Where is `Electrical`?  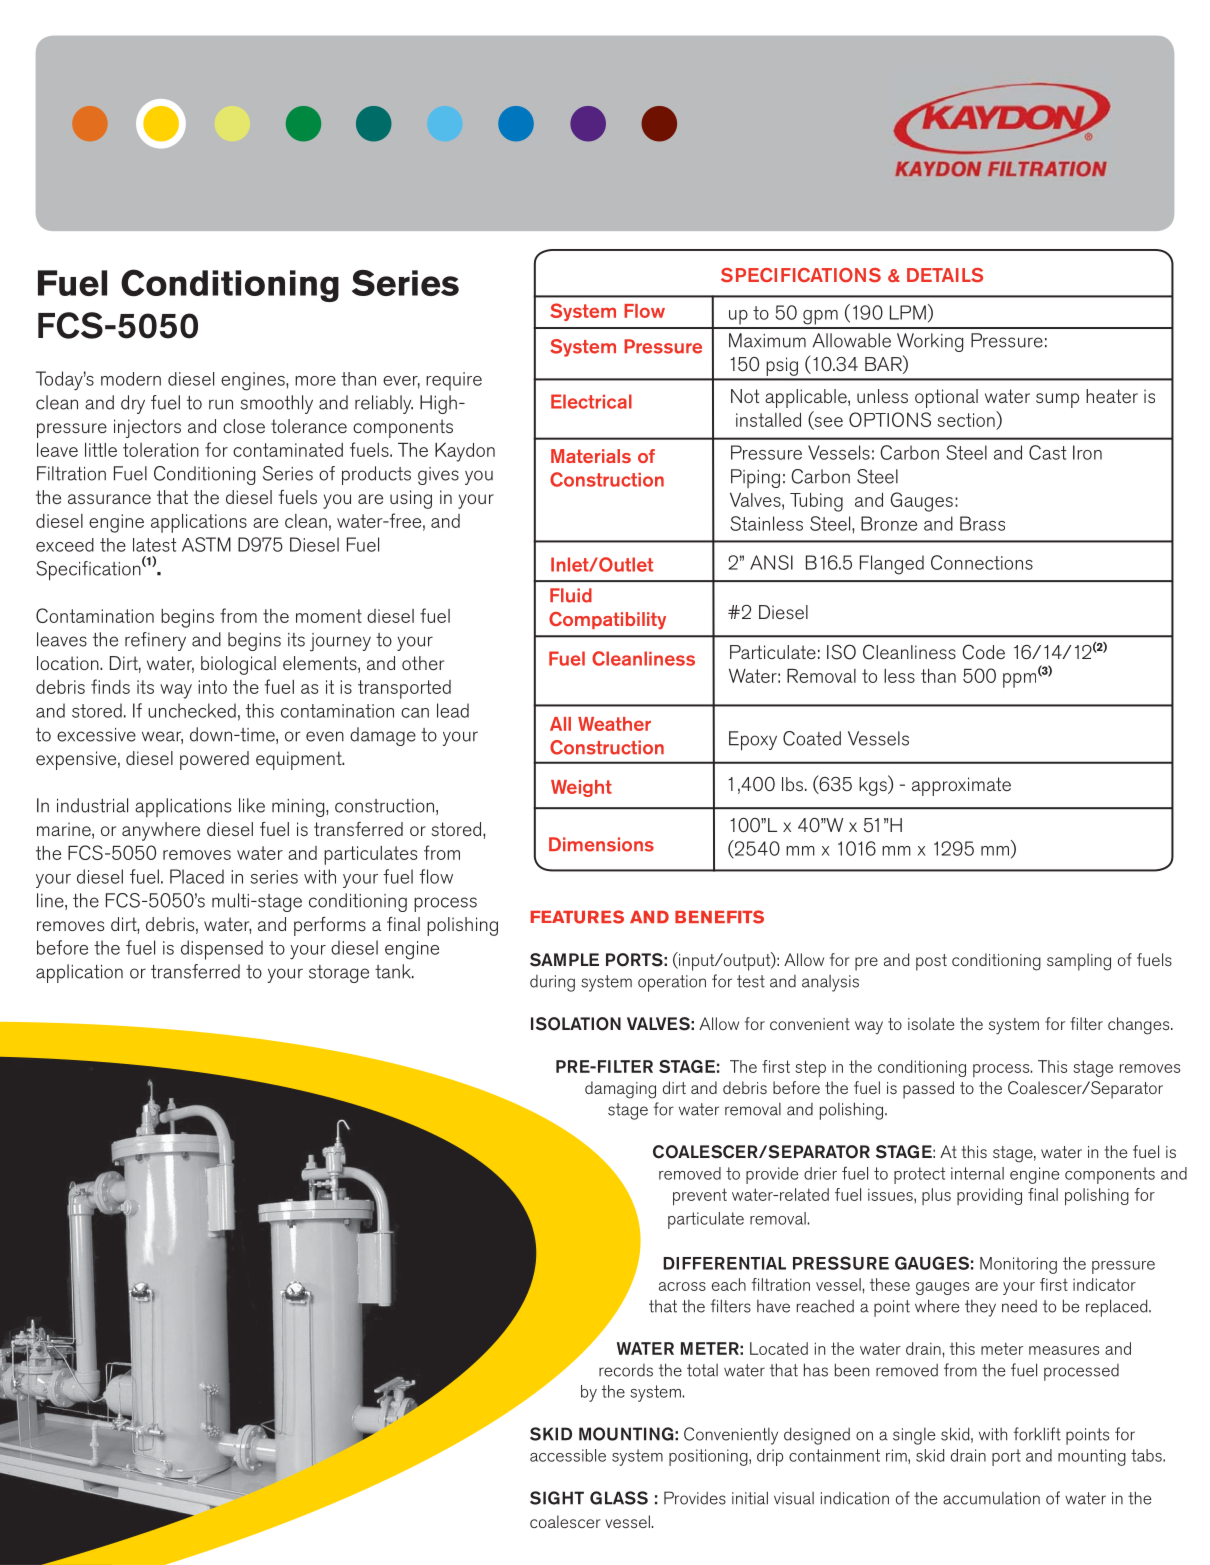
Electrical is located at coordinates (591, 401).
